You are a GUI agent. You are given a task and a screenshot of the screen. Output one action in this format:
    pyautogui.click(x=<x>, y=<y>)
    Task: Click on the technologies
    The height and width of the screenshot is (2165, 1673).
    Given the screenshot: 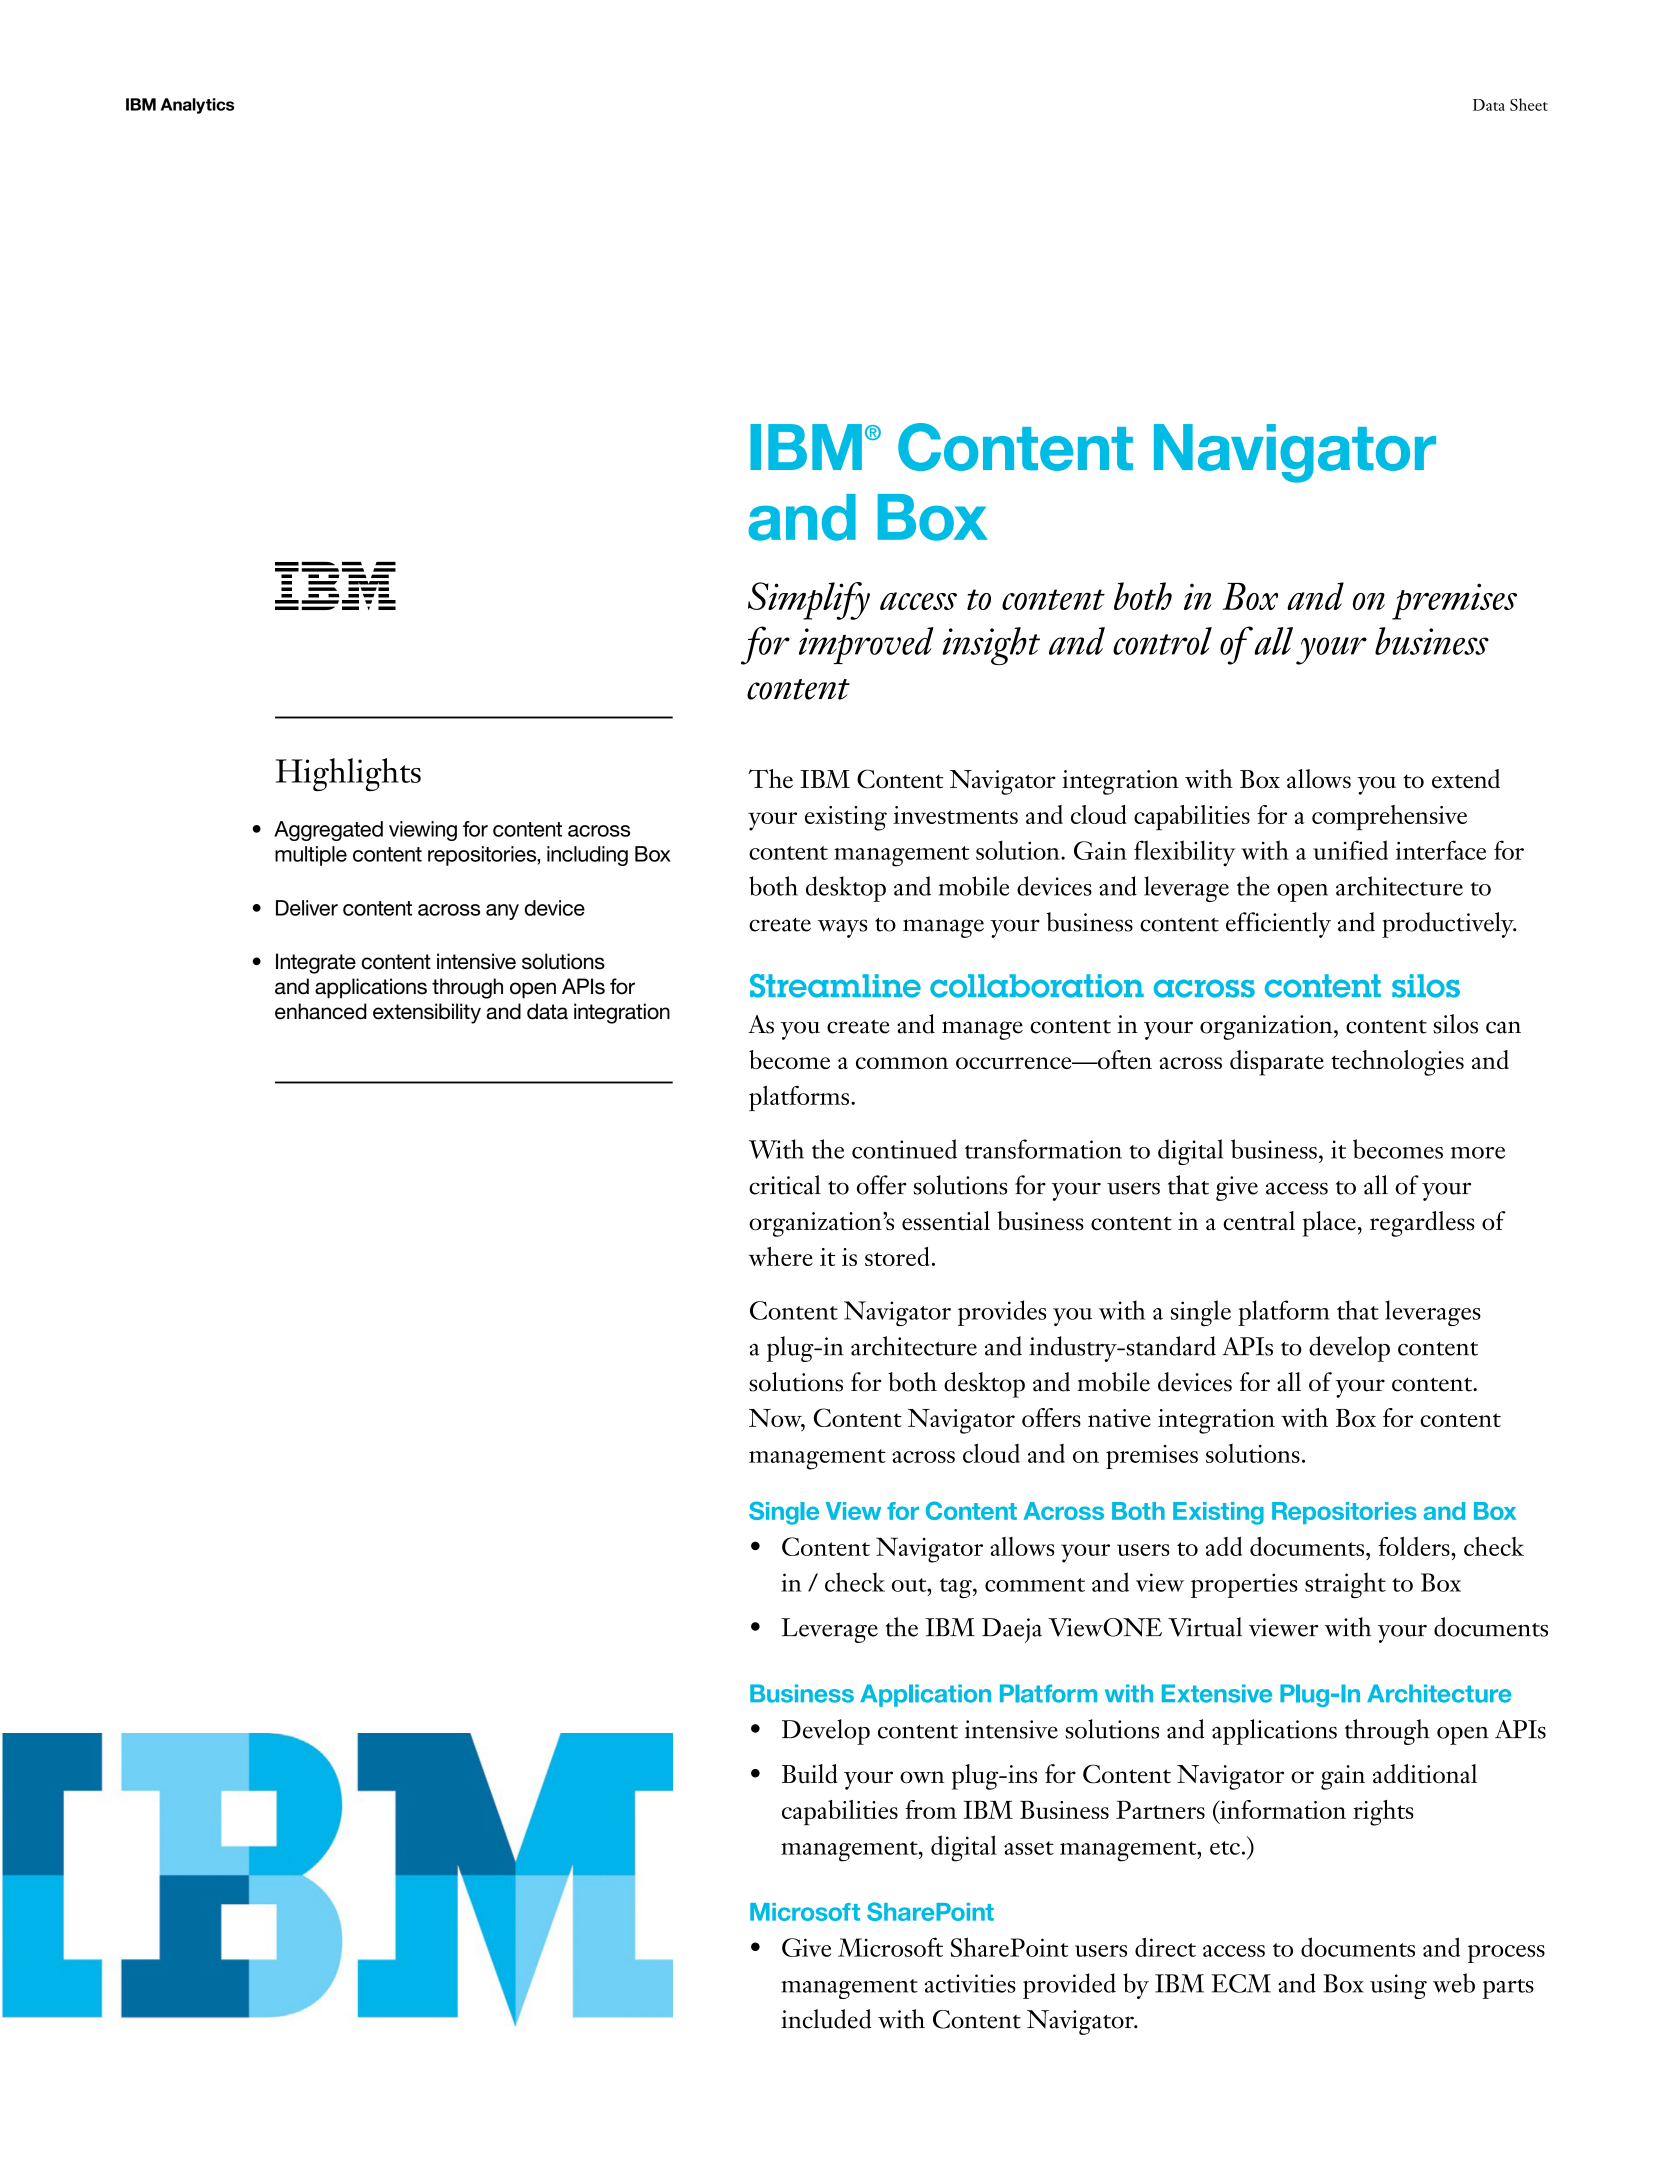 What is the action you would take?
    pyautogui.click(x=1397, y=1063)
